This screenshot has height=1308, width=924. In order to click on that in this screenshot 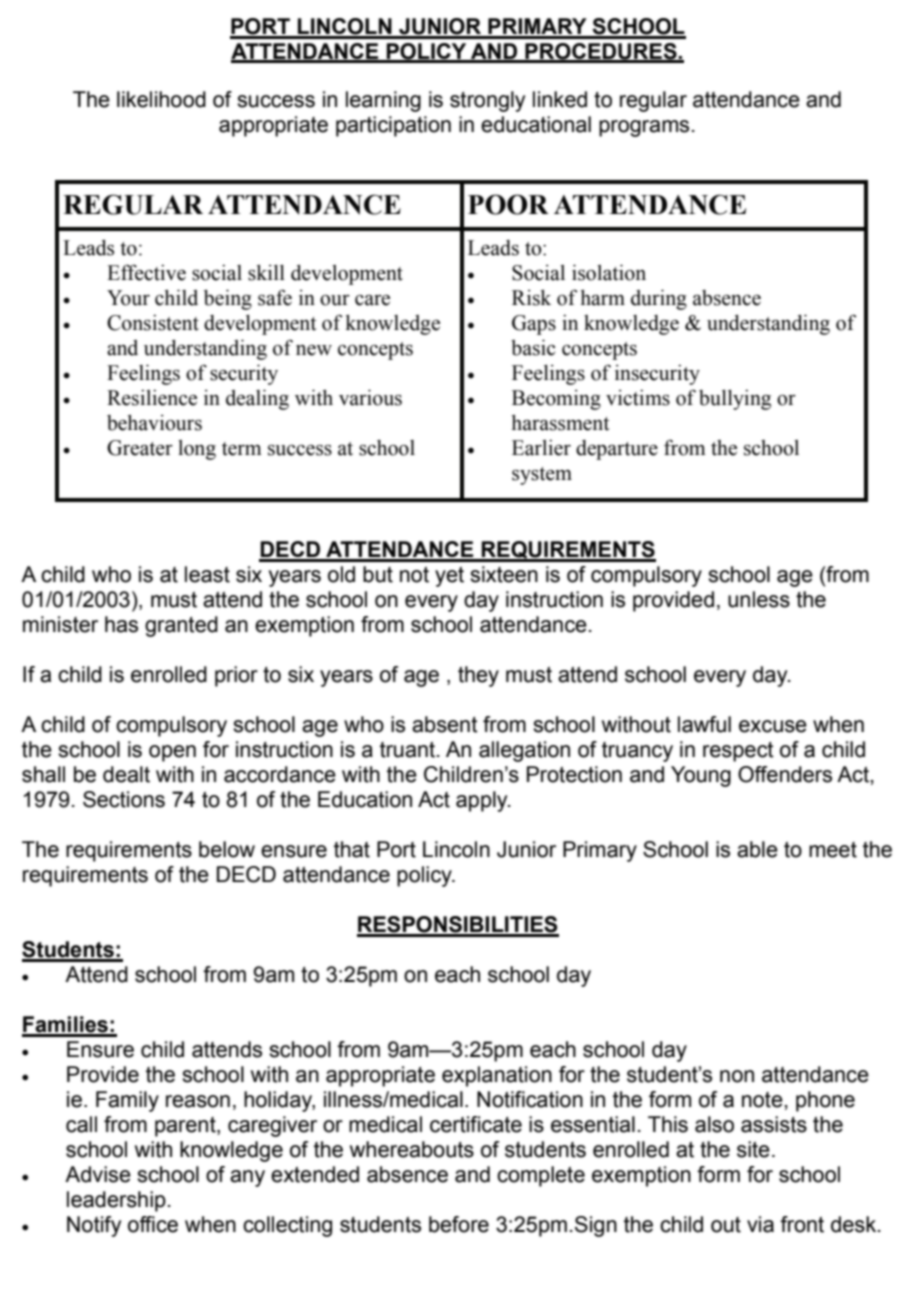, I will do `click(352, 849)`.
